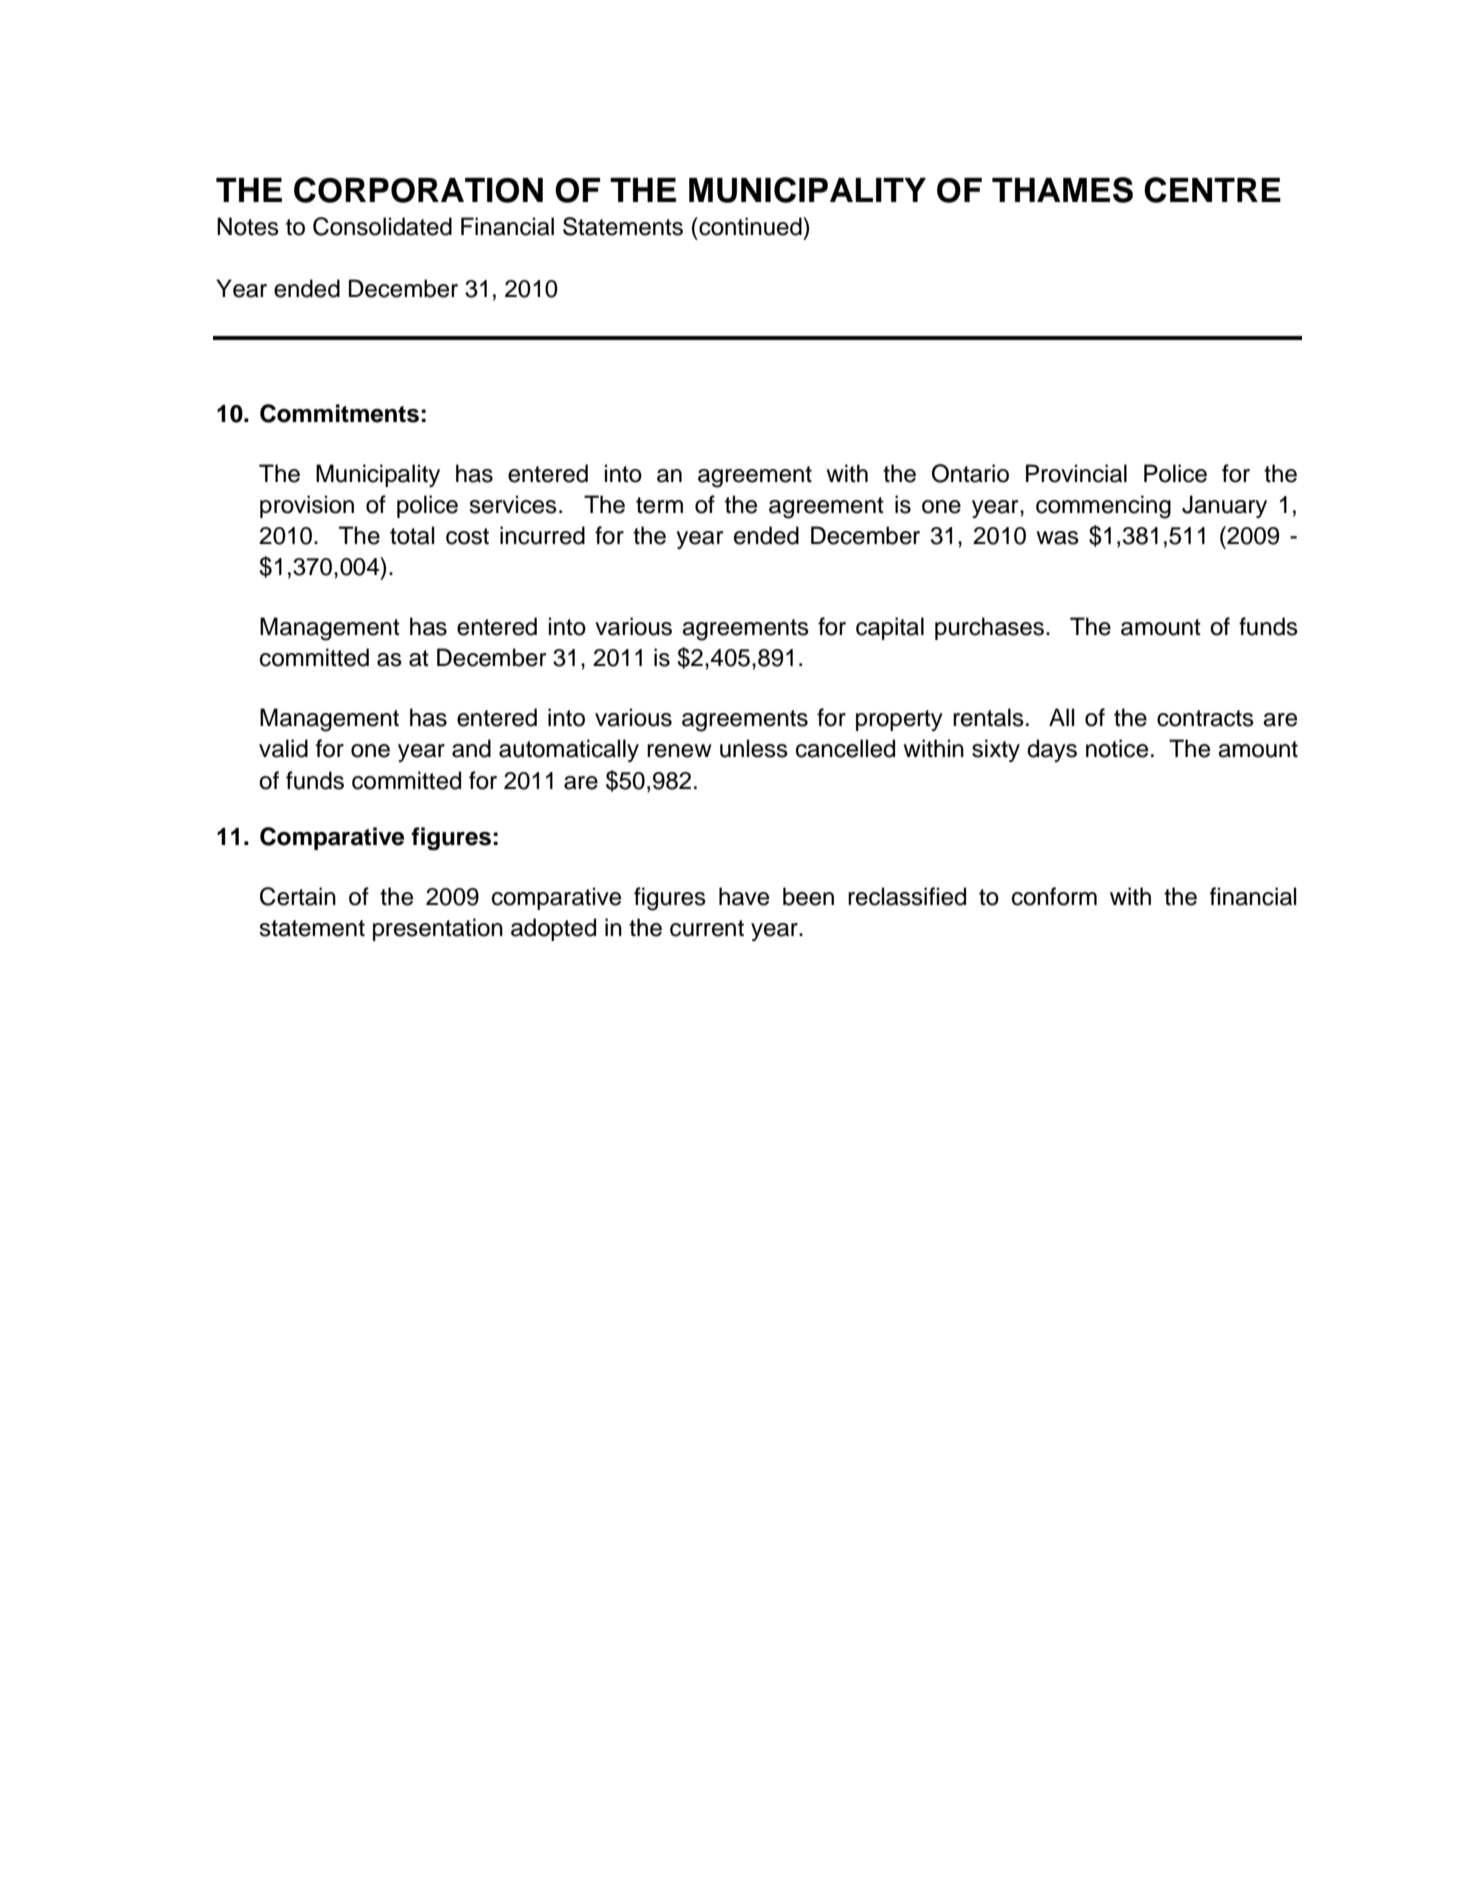 Image resolution: width=1471 pixels, height=1903 pixels. Describe the element at coordinates (744, 896) in the screenshot. I see `have` at that location.
